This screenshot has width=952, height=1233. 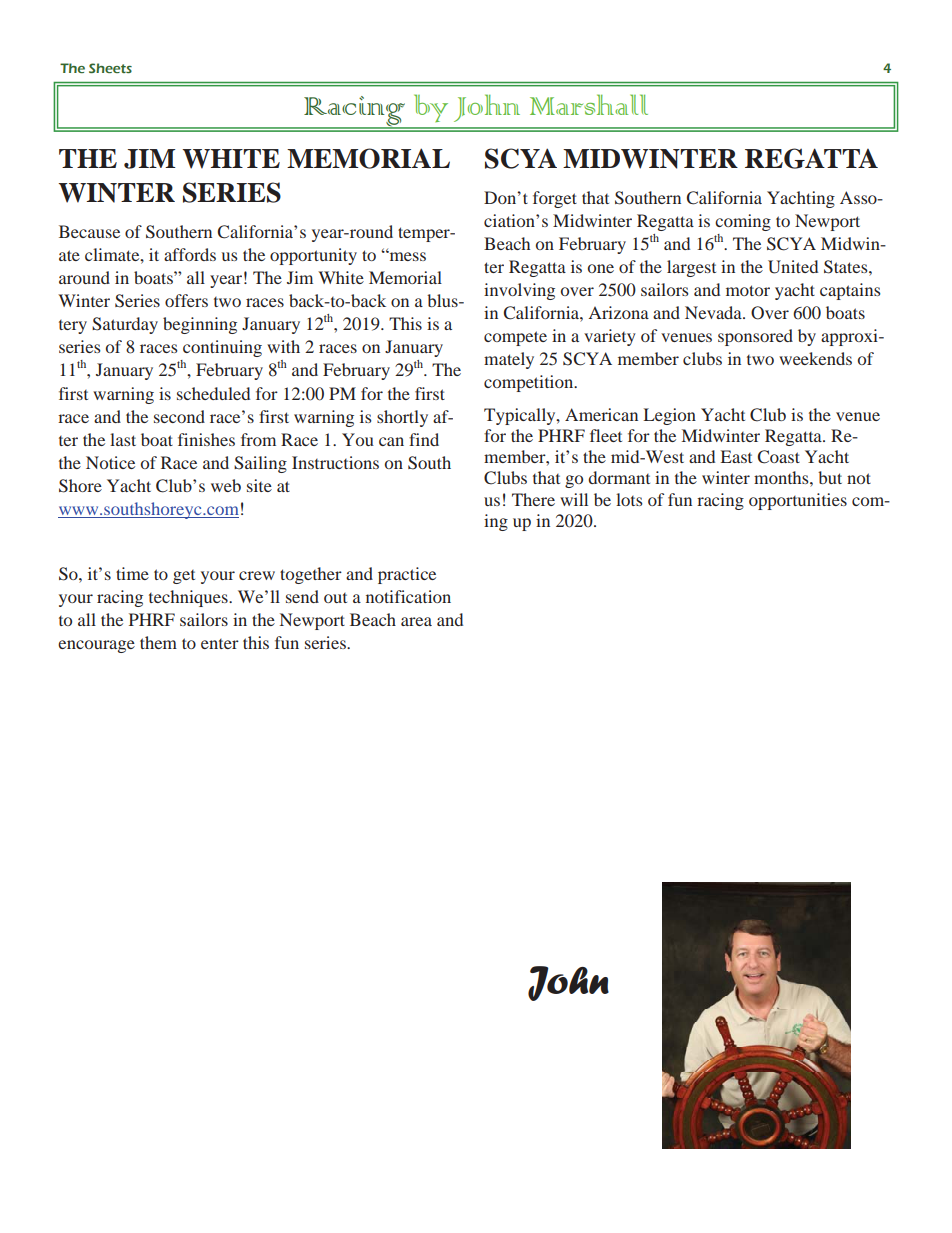 What do you see at coordinates (110, 68) in the screenshot?
I see `Sheets` at bounding box center [110, 68].
